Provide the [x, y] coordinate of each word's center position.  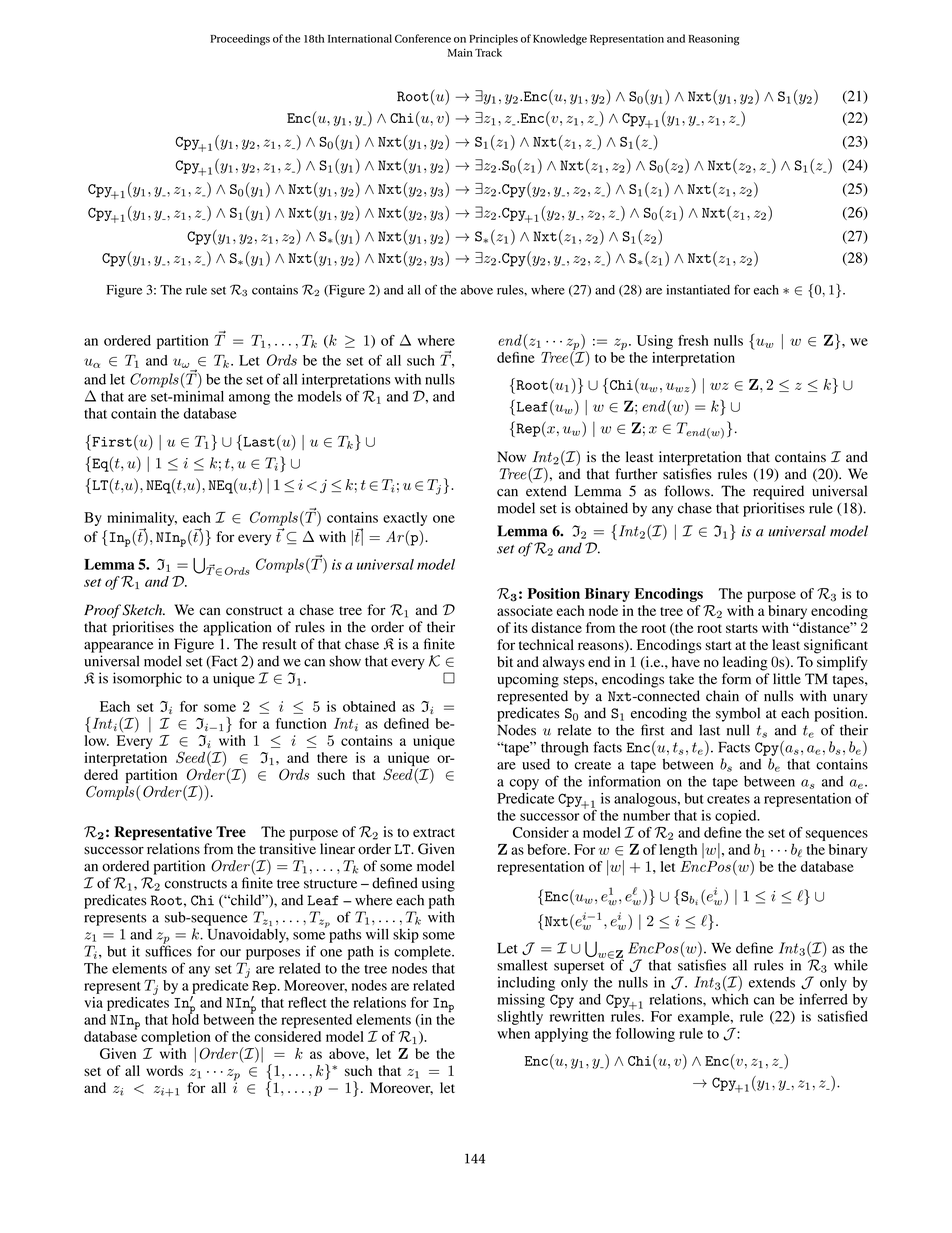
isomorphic [147, 679]
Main [460, 52]
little [787, 678]
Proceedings [240, 40]
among [249, 399]
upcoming [528, 680]
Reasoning [713, 40]
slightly [520, 1018]
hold [185, 1018]
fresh [693, 340]
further [636, 474]
